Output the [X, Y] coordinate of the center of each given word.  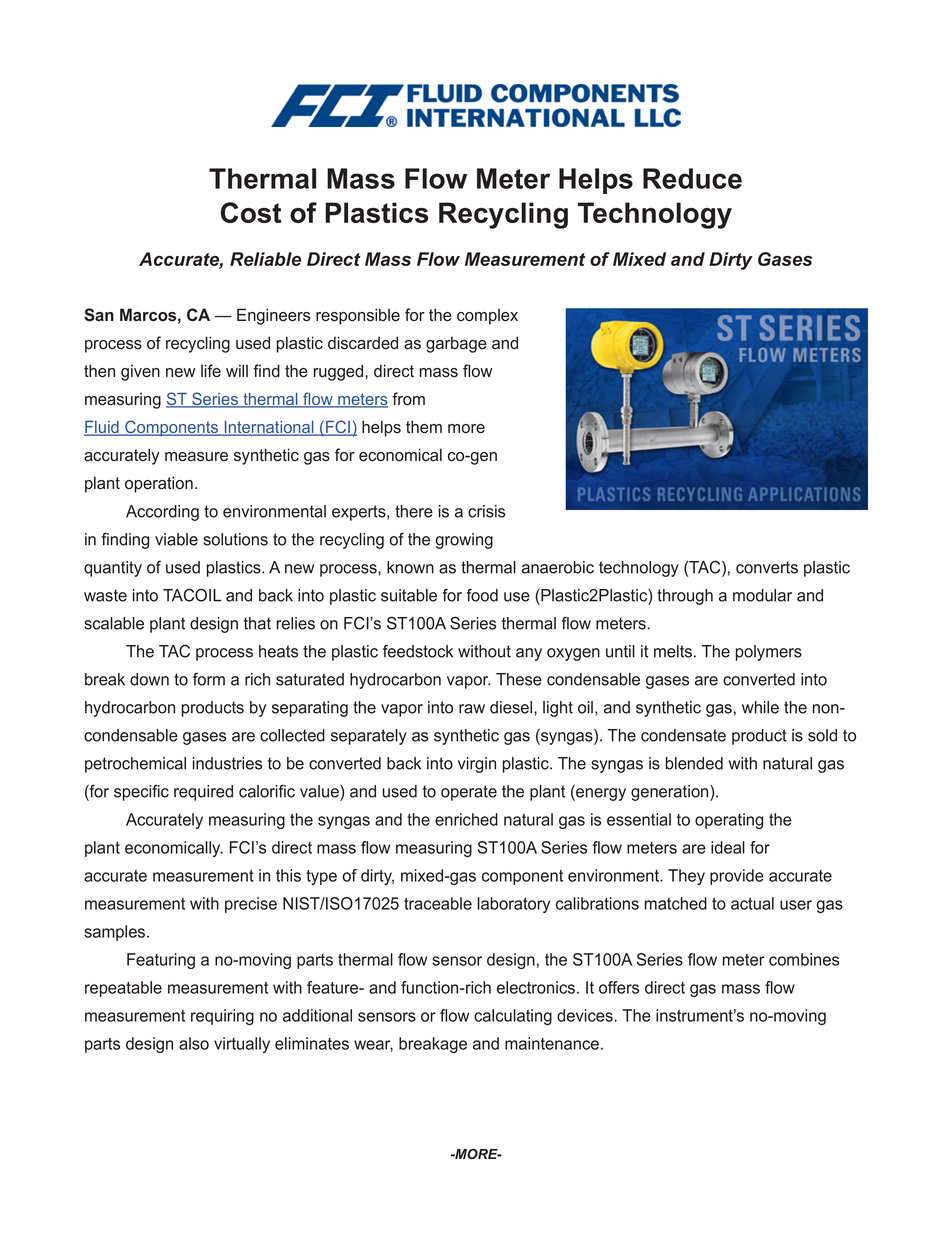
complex [487, 316]
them [424, 427]
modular [762, 595]
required [203, 793]
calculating [513, 1017]
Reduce [692, 178]
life [211, 371]
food [482, 595]
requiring [222, 1017]
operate [469, 793]
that [257, 623]
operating [729, 821]
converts [767, 567]
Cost [251, 212]
